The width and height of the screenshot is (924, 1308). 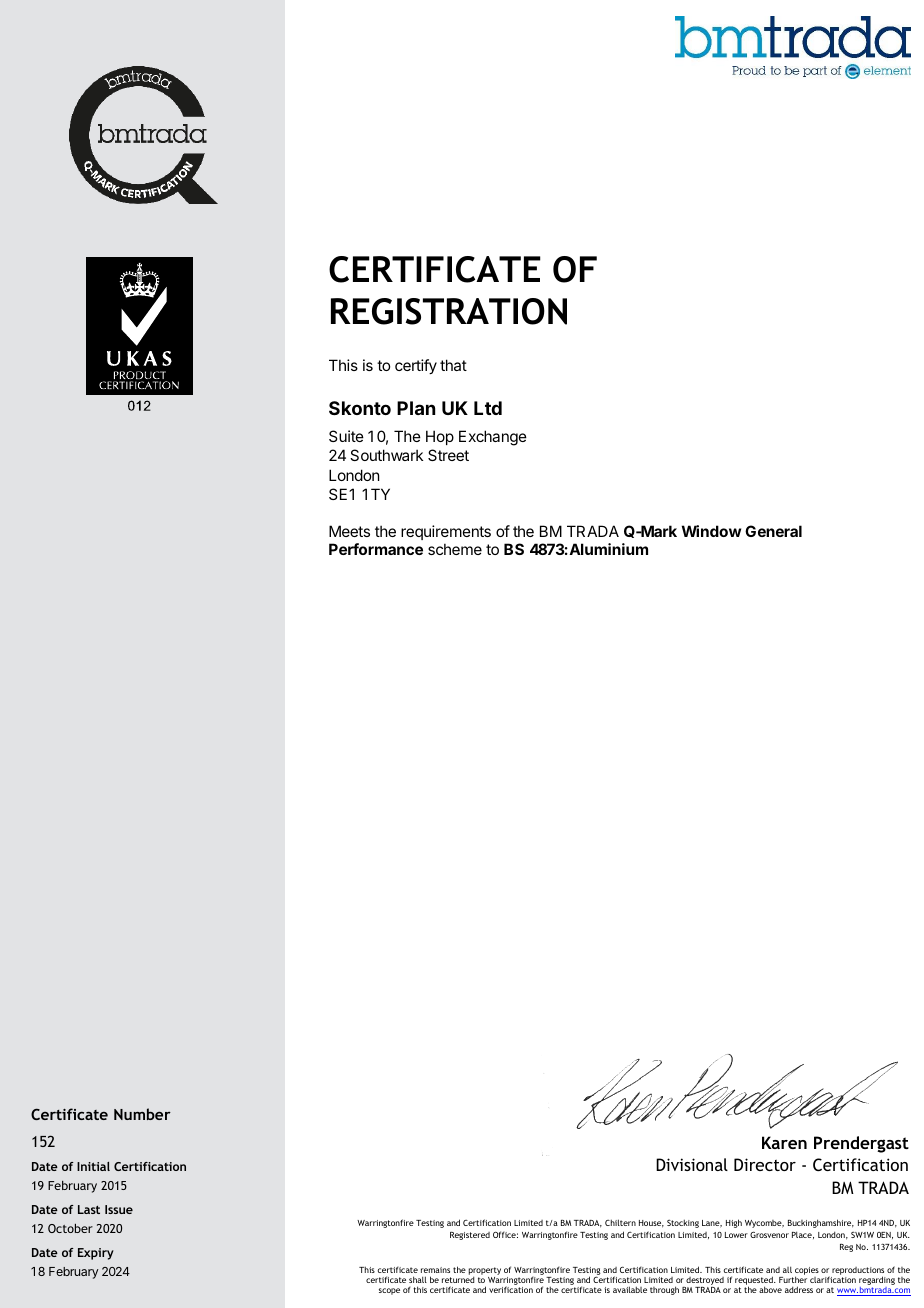 I want to click on Ltd, so click(x=488, y=408).
